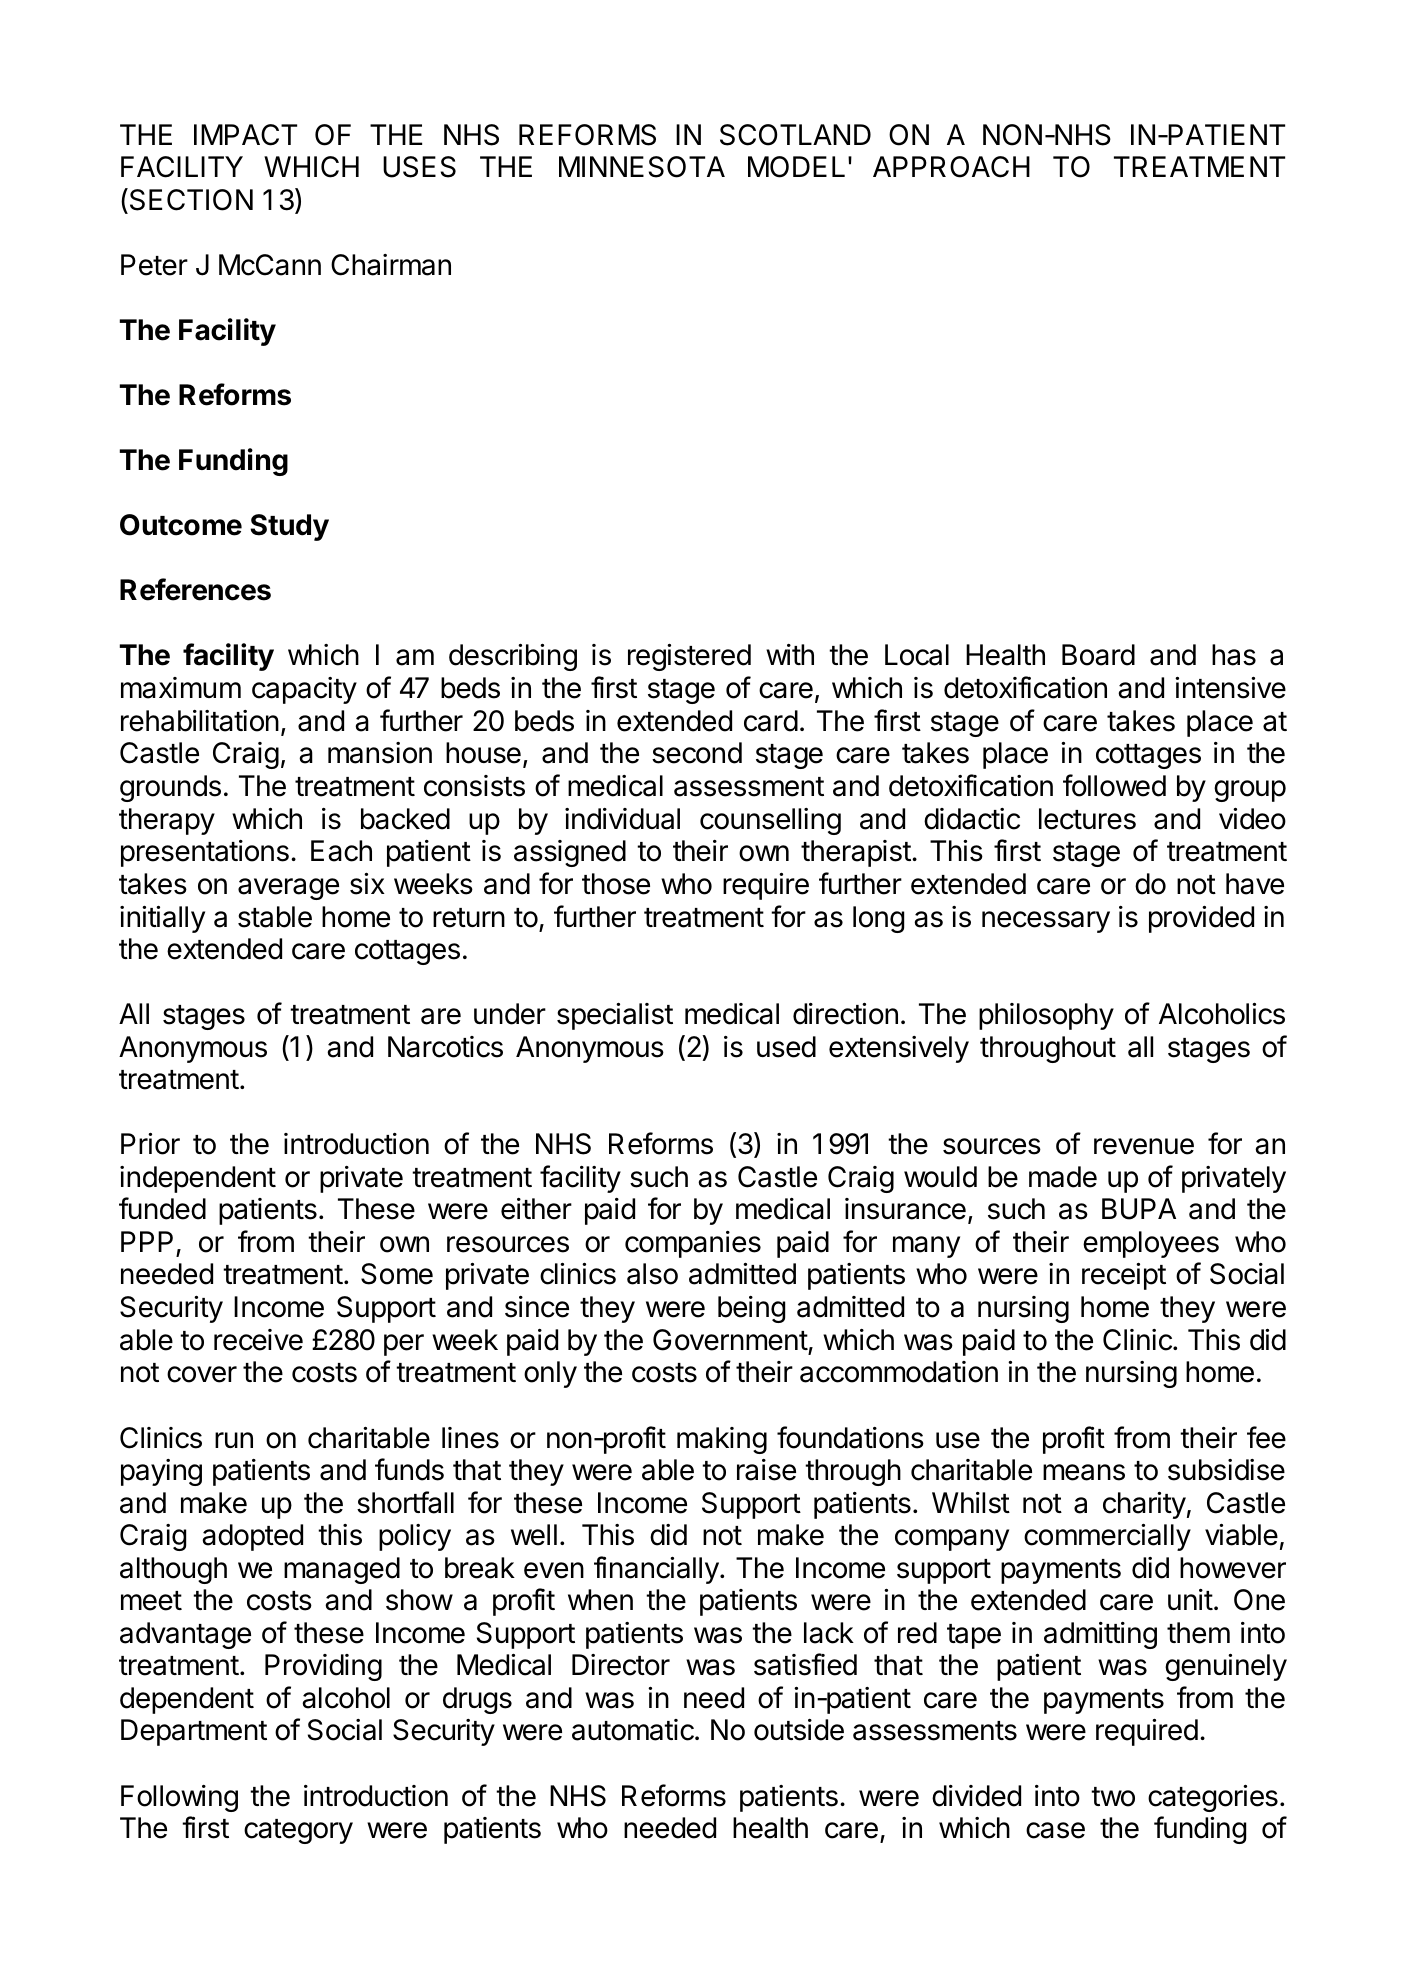 The width and height of the document is (1404, 1987). Describe the element at coordinates (1098, 655) in the document. I see `Board` at that location.
